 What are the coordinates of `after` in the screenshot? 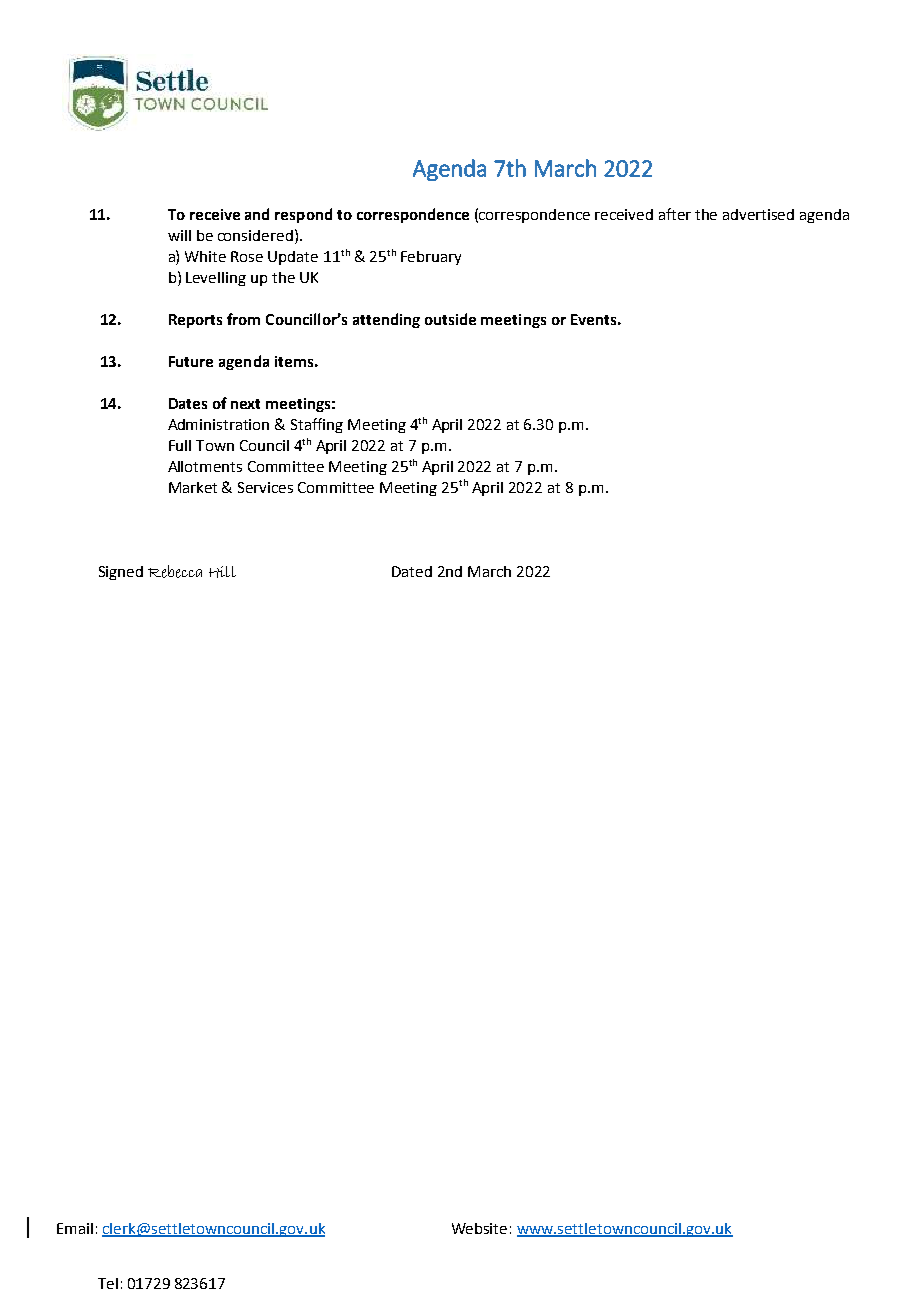 It's located at (675, 214).
